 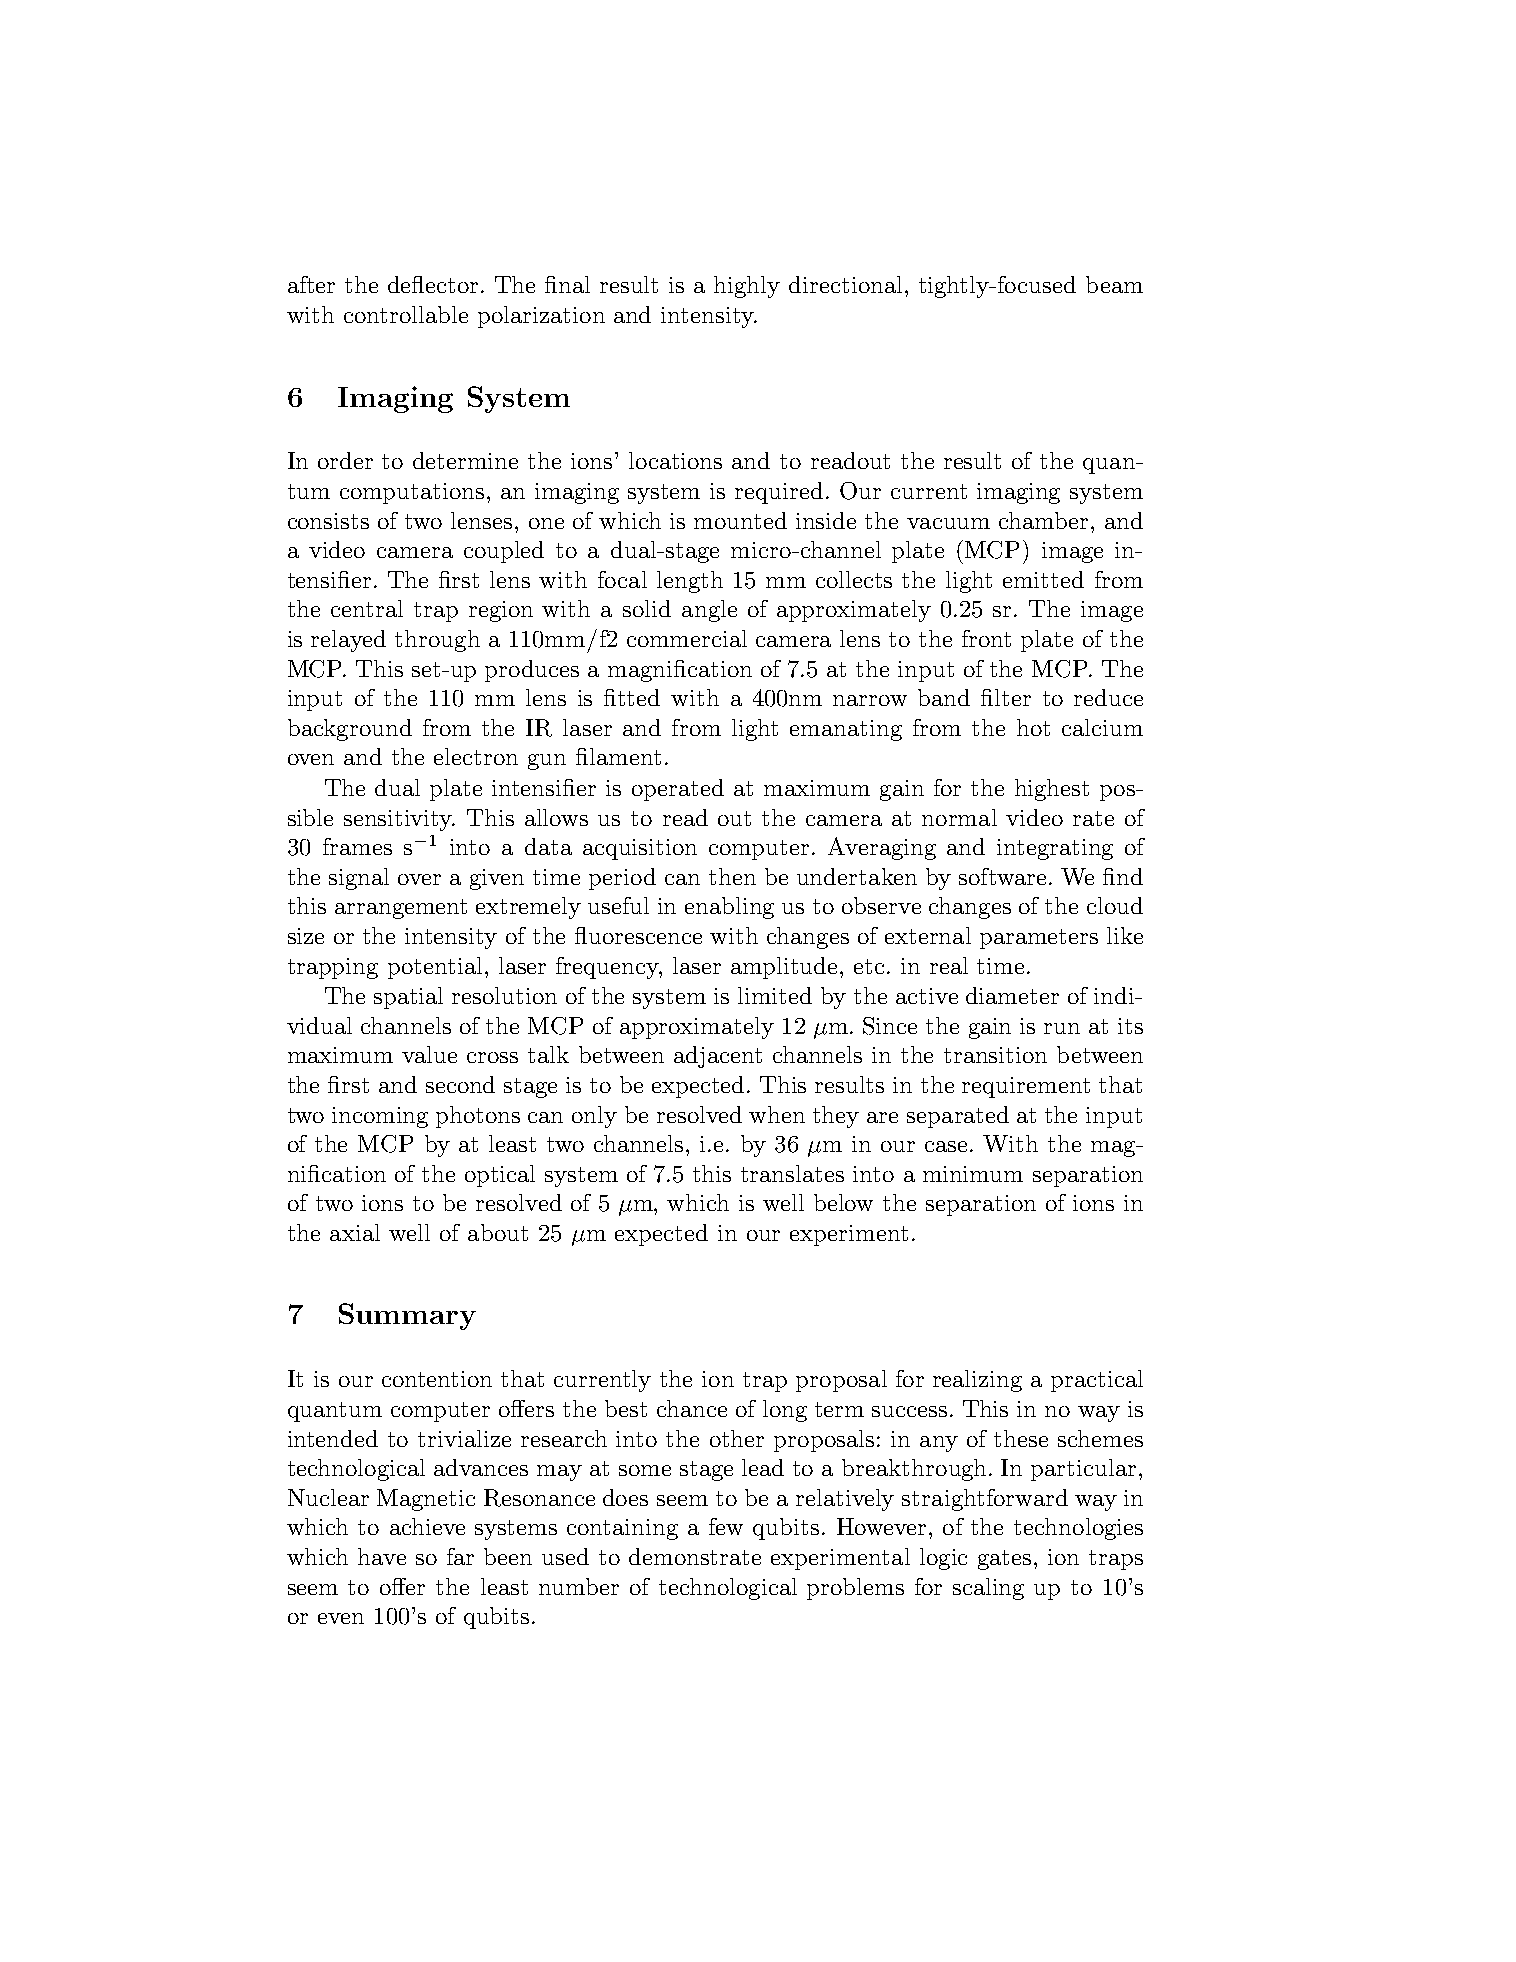 I want to click on Summary, so click(x=407, y=1316).
